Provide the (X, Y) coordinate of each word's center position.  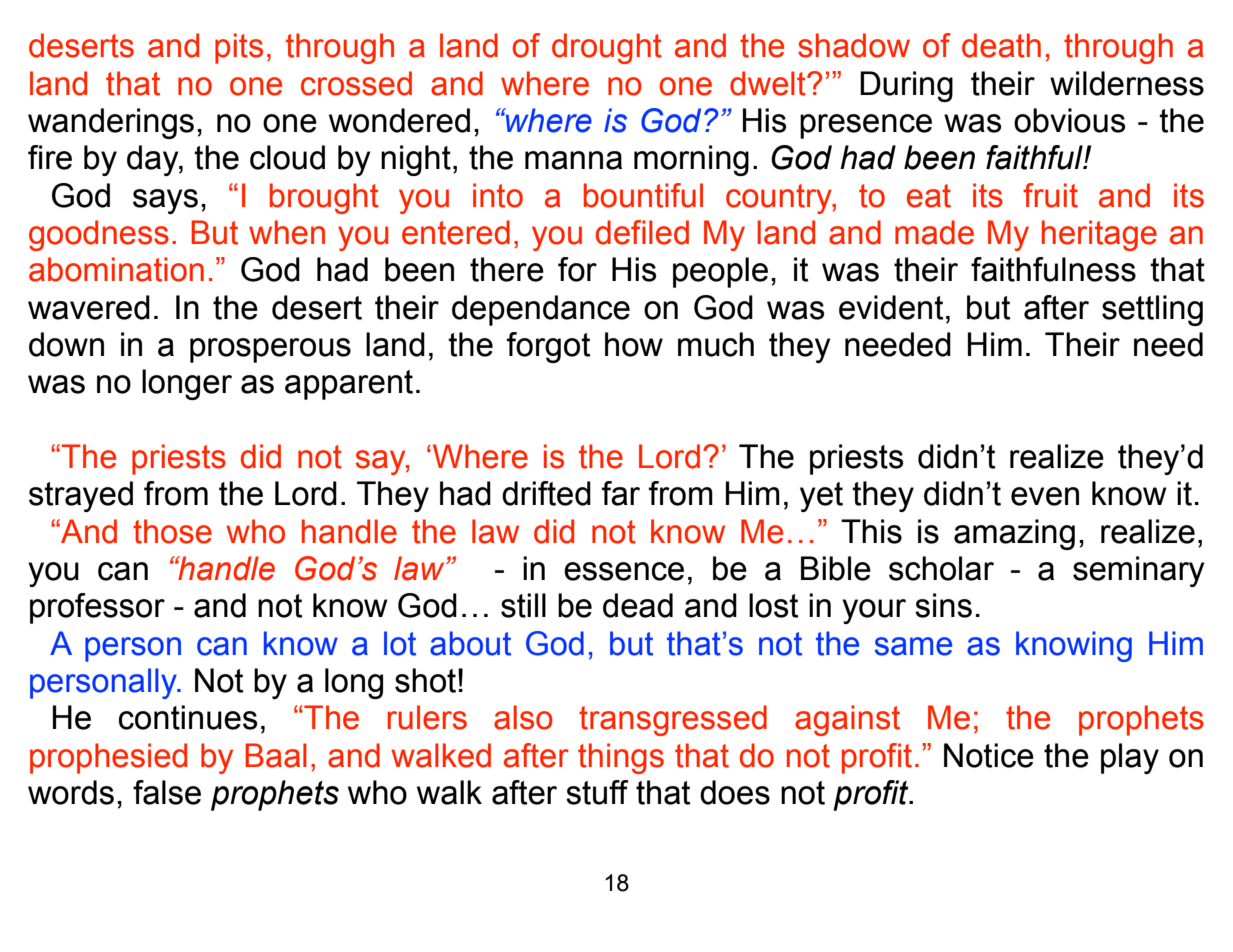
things (621, 758)
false (167, 792)
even (1045, 496)
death (1001, 45)
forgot (548, 347)
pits (239, 48)
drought (607, 48)
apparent (349, 385)
